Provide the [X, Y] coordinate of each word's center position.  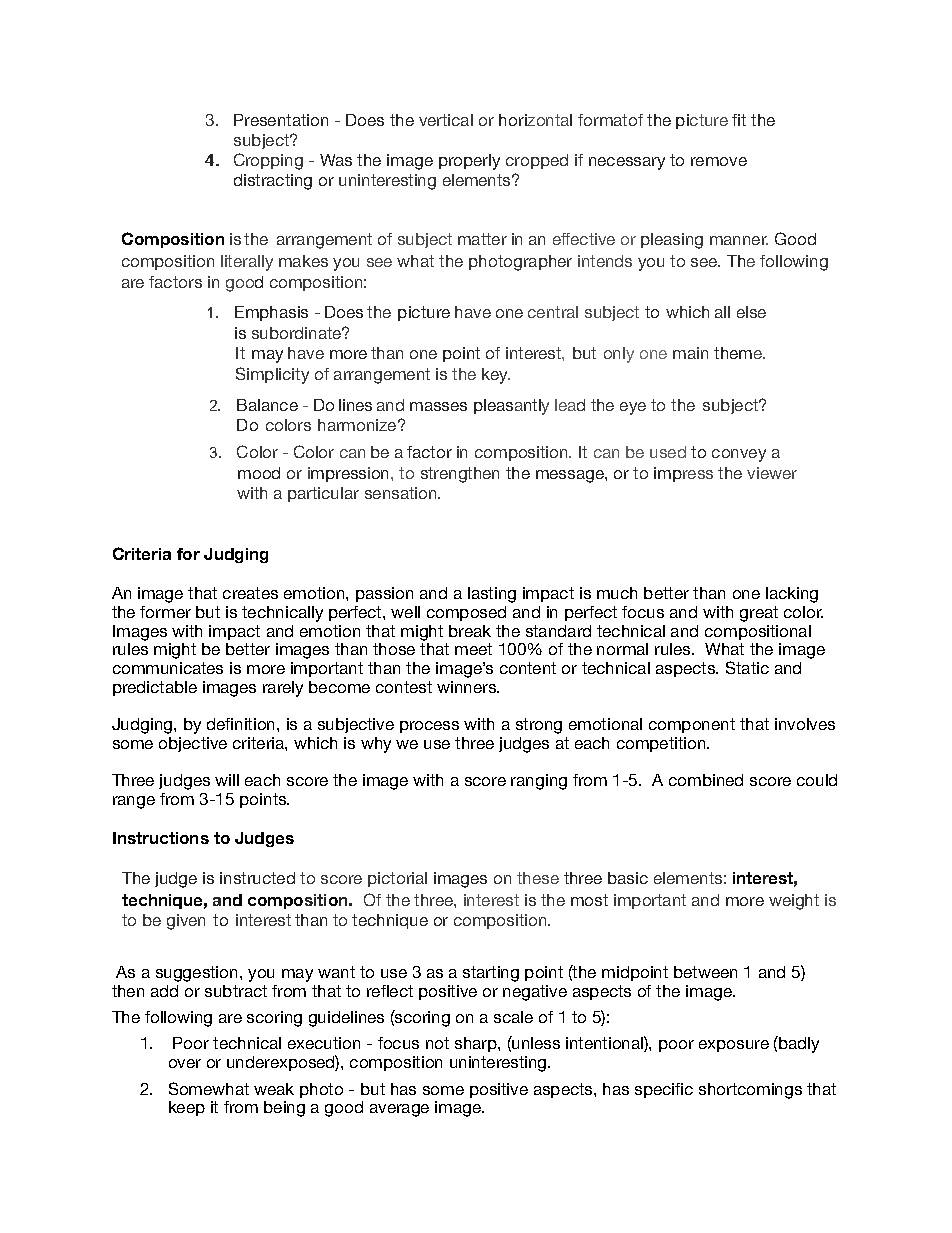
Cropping [268, 161]
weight [794, 902]
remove [719, 161]
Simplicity [272, 375]
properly [469, 162]
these [538, 878]
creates [250, 593]
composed [466, 613]
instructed [257, 878]
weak [274, 1089]
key [496, 376]
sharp [477, 1044]
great [759, 614]
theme [739, 353]
